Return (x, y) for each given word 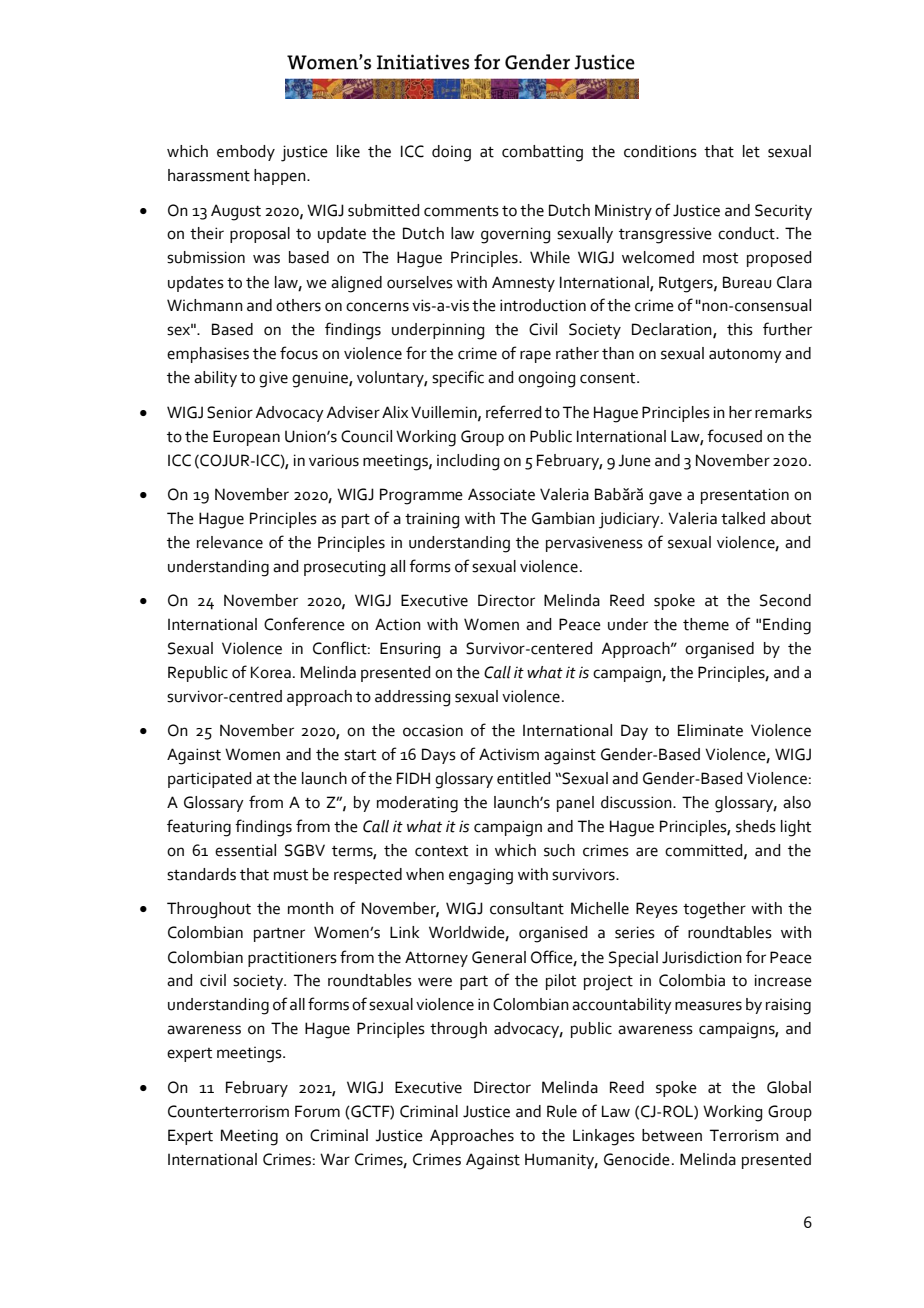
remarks (783, 412)
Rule (562, 1111)
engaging (481, 876)
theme (706, 624)
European (246, 438)
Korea (271, 672)
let (751, 151)
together (714, 910)
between (672, 1135)
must (291, 875)
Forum (317, 1111)
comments (461, 211)
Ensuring (410, 650)
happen (281, 177)
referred (513, 412)
